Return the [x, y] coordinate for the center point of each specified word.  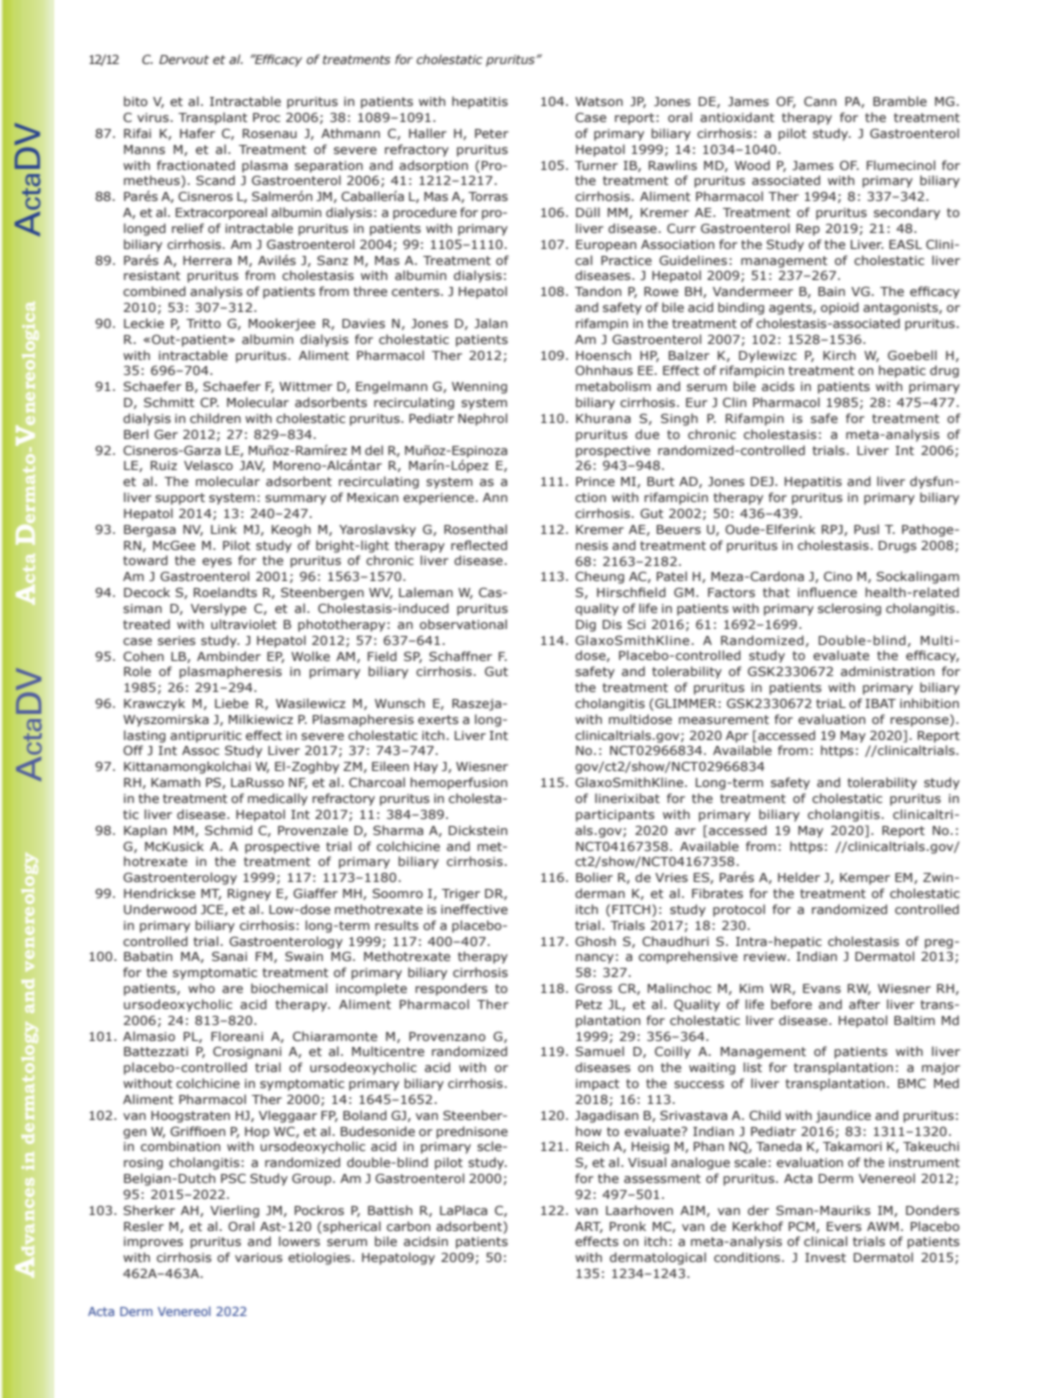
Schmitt [169, 402]
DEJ [763, 481]
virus [153, 117]
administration [887, 671]
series [177, 640]
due [647, 434]
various [259, 1257]
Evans [822, 988]
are [232, 989]
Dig [586, 626]
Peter [492, 133]
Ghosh [595, 941]
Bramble [900, 101]
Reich [592, 1146]
